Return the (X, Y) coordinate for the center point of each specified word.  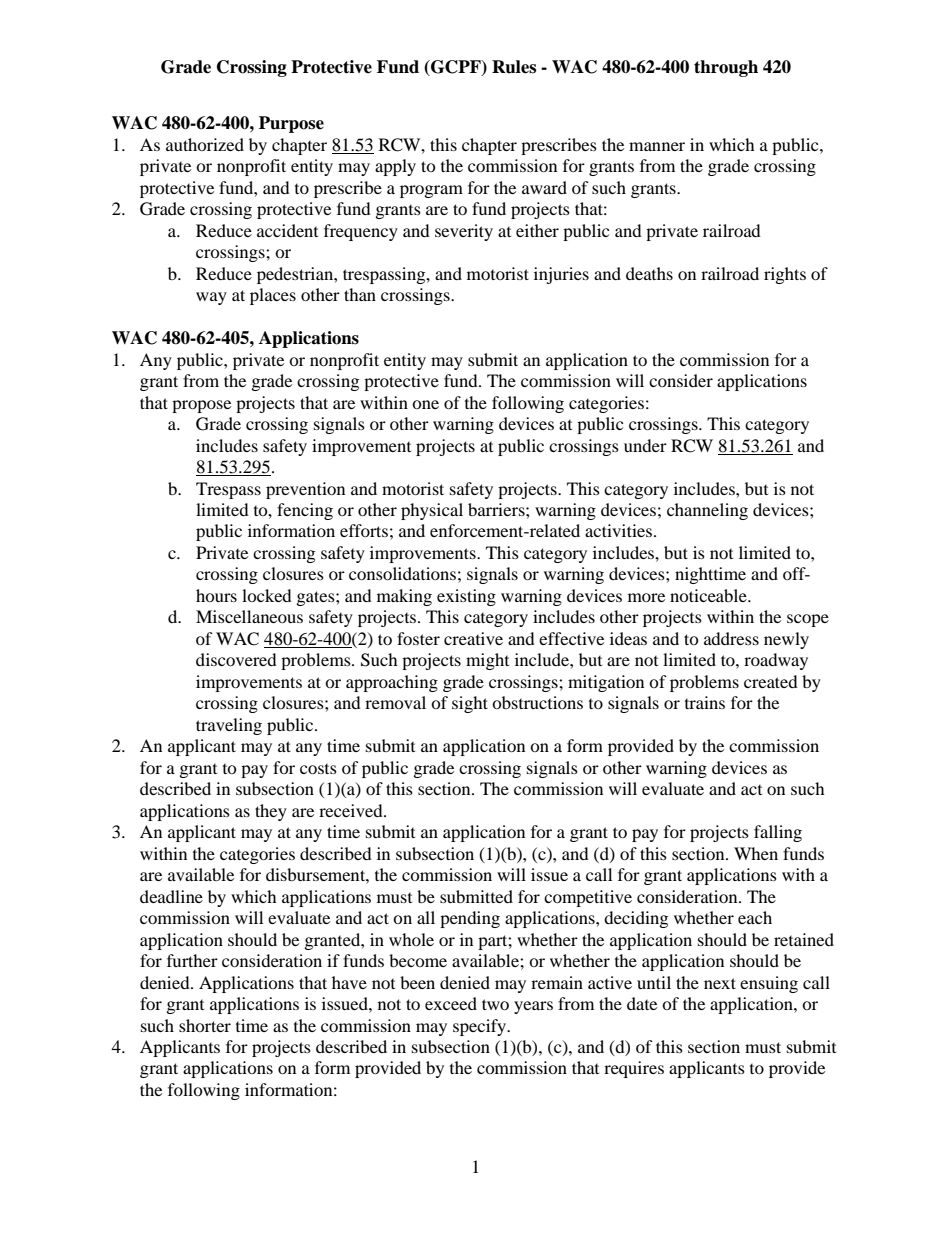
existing (466, 597)
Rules (514, 67)
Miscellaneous (249, 616)
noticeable (709, 595)
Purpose (291, 124)
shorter (205, 1025)
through (726, 68)
